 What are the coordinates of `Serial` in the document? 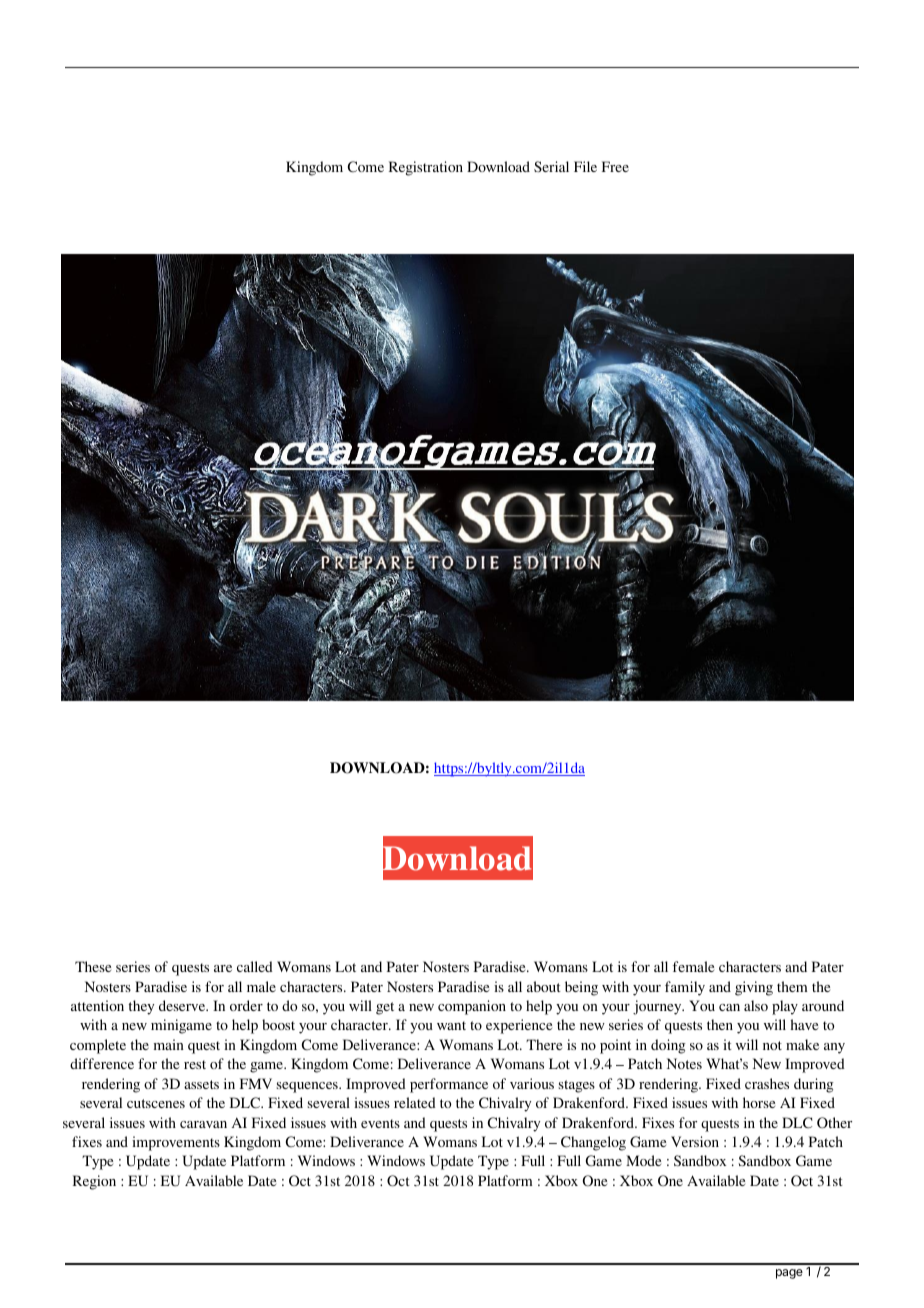 It's located at (551, 166).
